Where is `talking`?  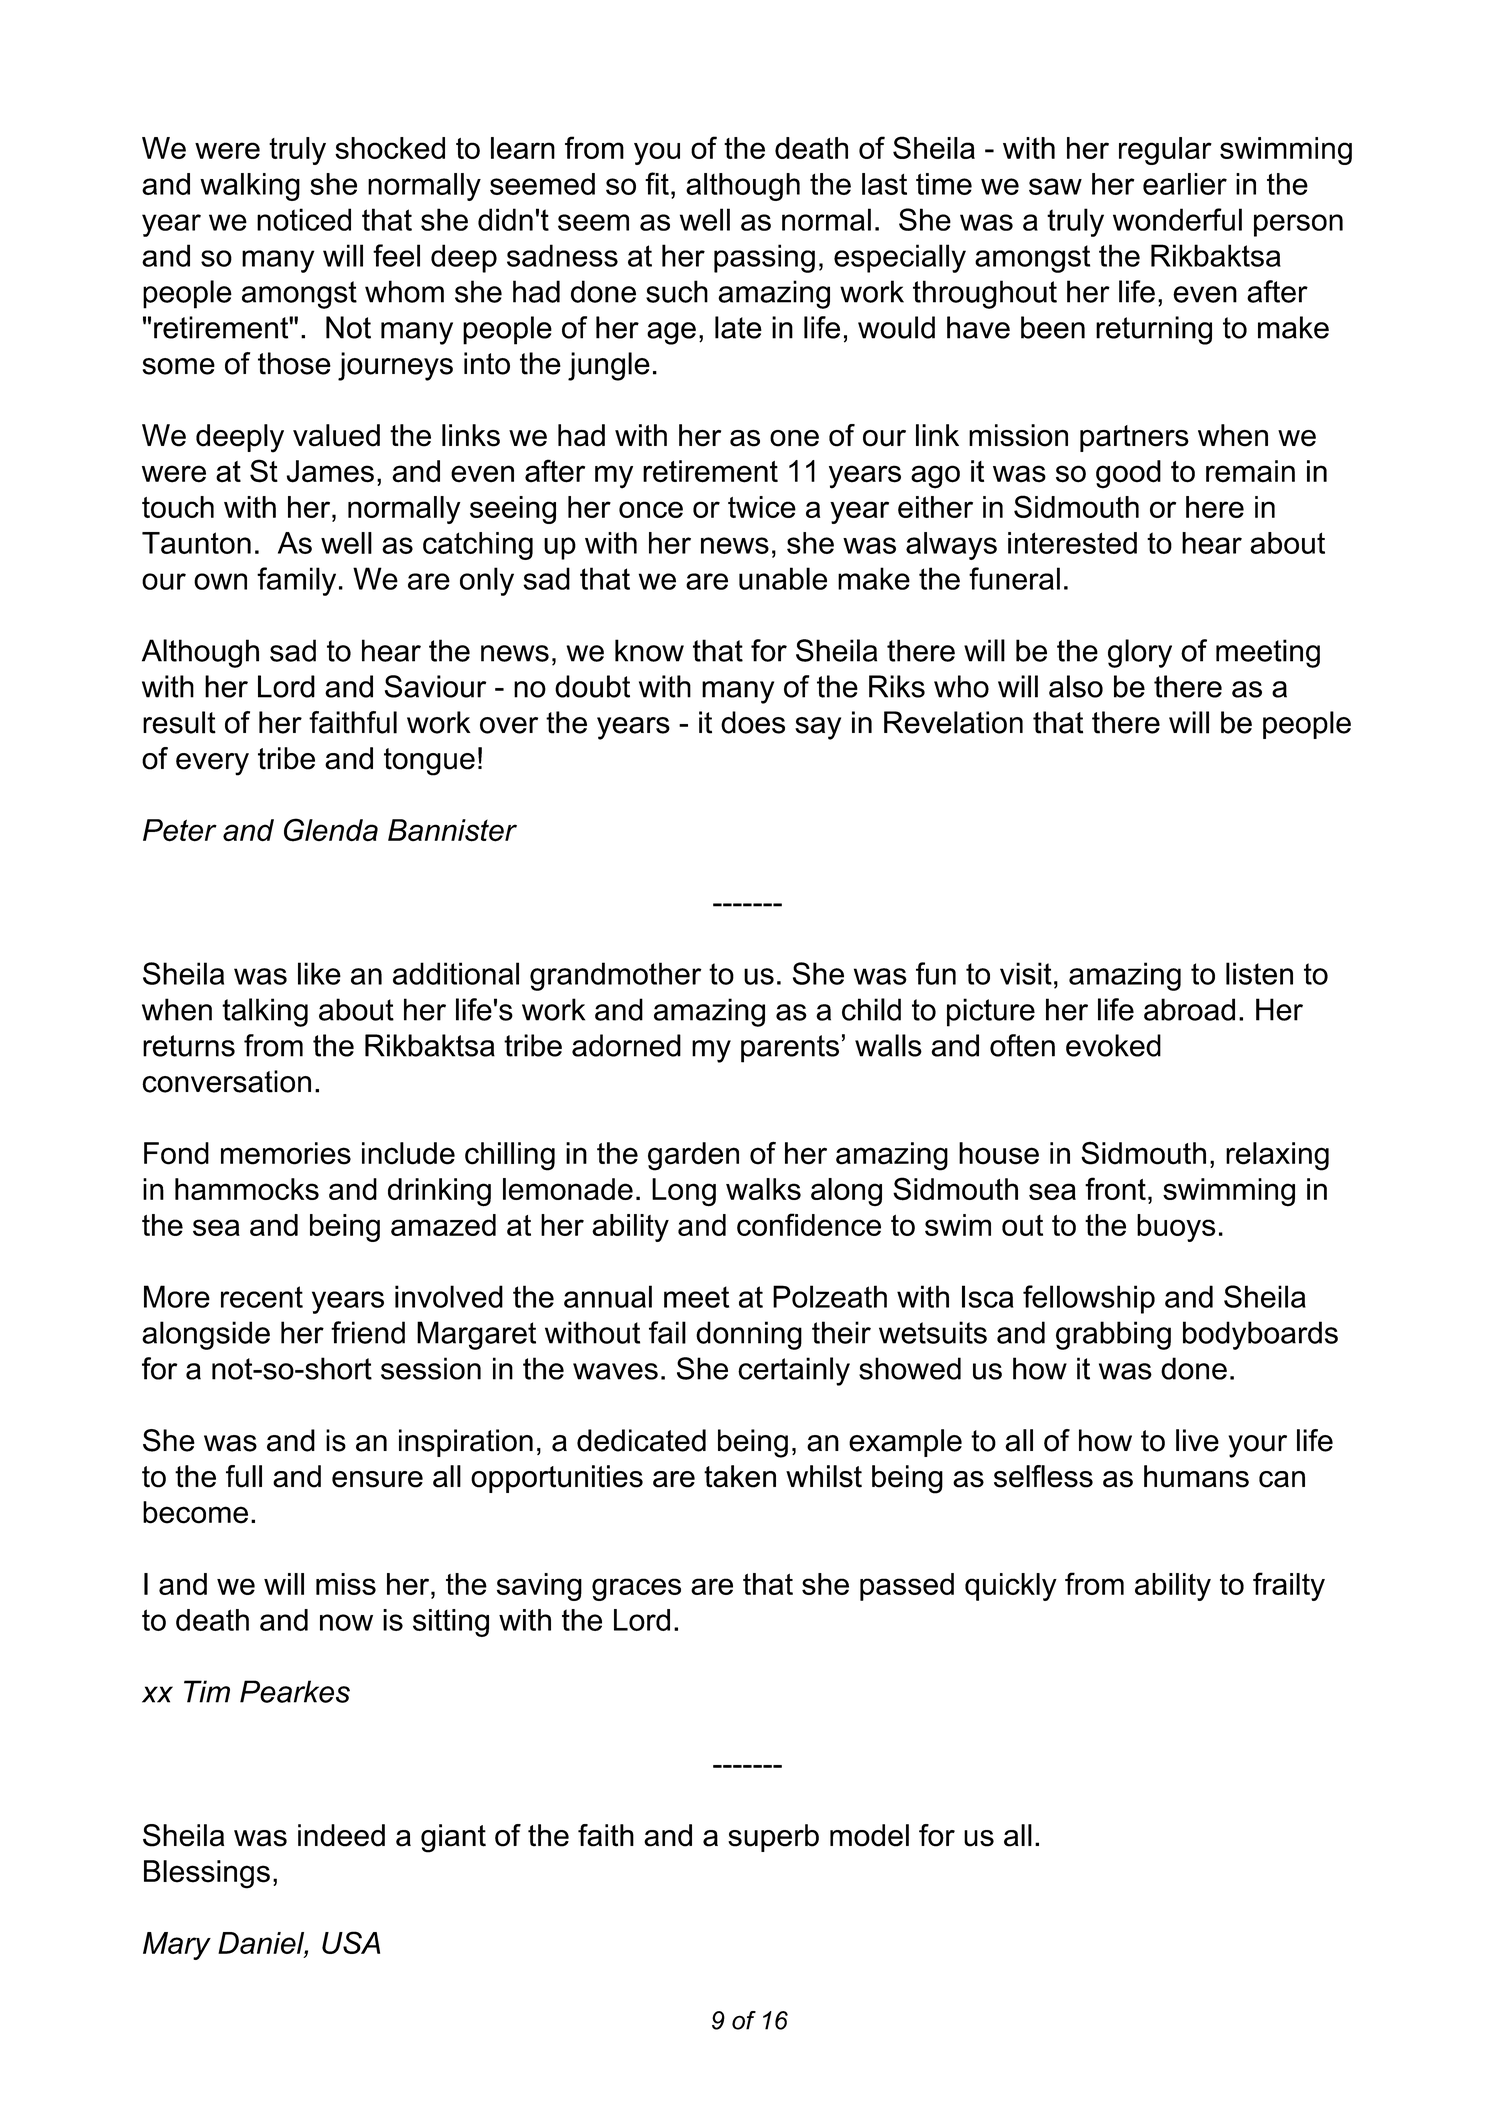
talking is located at coordinates (265, 1012).
